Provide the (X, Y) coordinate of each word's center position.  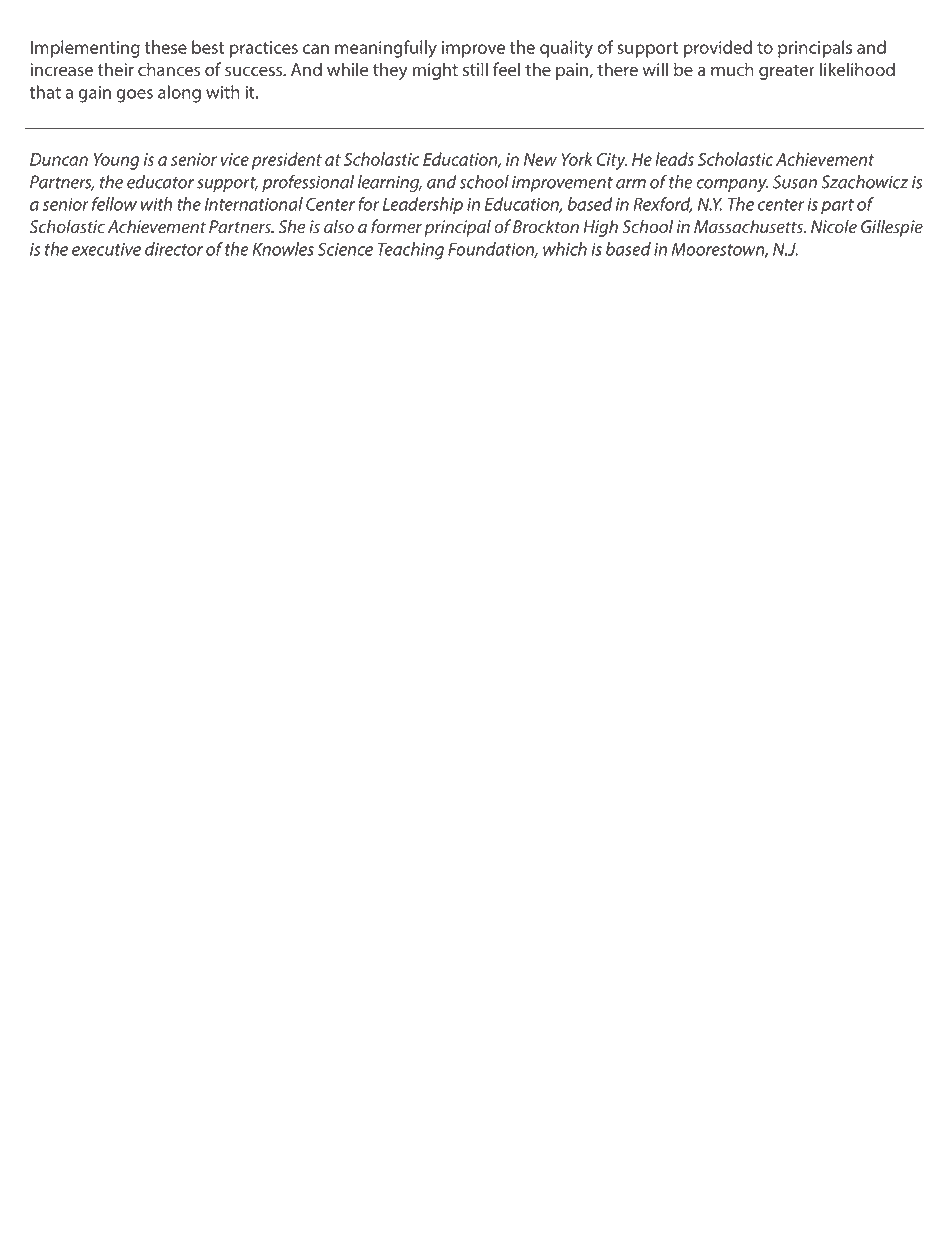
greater (787, 72)
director (174, 249)
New (540, 159)
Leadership (423, 205)
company (732, 185)
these (166, 47)
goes (134, 96)
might (435, 71)
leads (674, 159)
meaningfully (386, 49)
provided (718, 49)
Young (116, 161)
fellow (114, 204)
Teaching (411, 251)
